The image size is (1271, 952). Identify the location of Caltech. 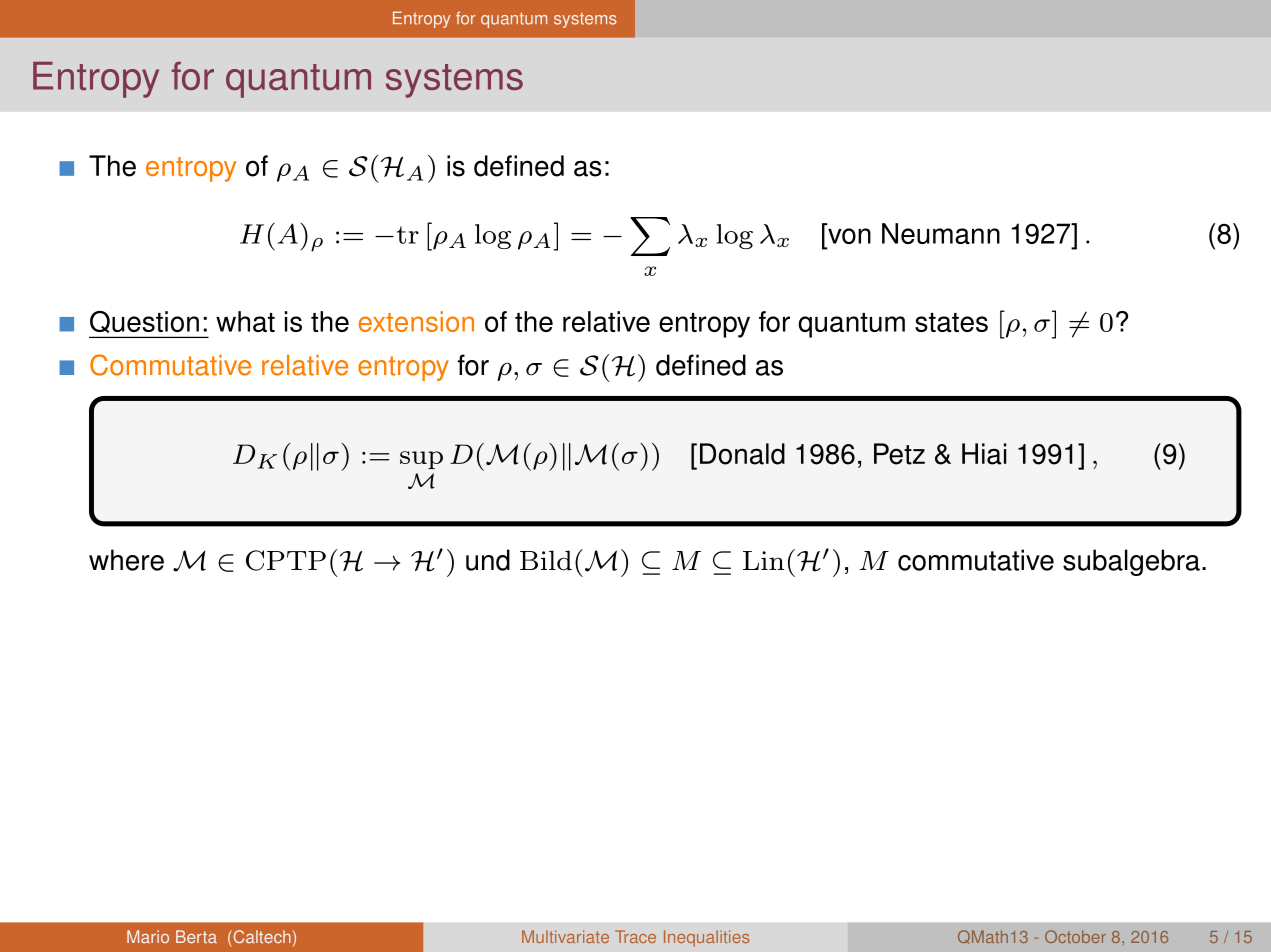
(261, 936).
